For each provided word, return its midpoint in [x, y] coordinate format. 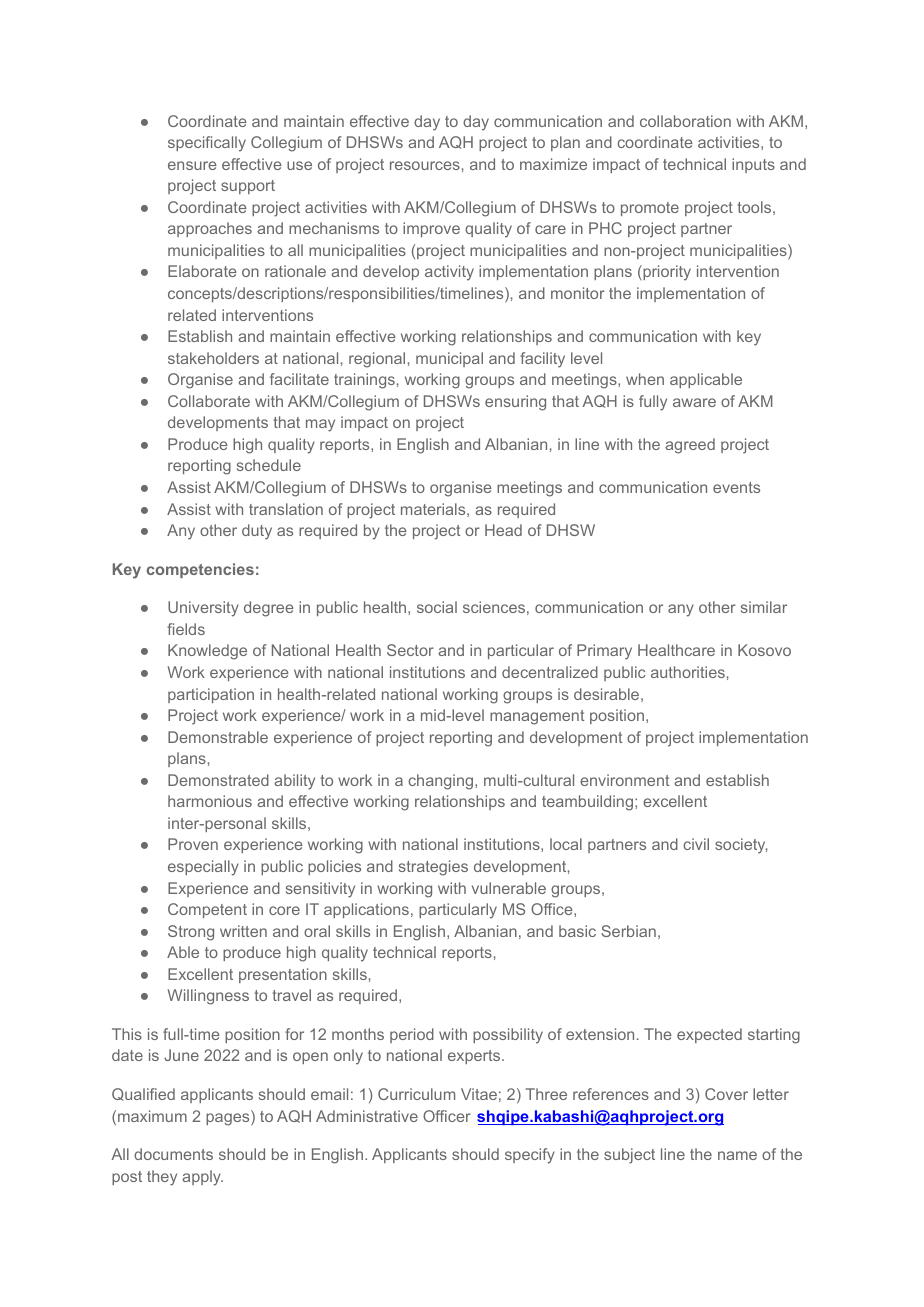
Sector [410, 650]
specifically [207, 144]
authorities [688, 672]
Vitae [479, 1094]
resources [425, 165]
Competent [207, 910]
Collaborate [209, 401]
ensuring [515, 403]
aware [694, 402]
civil [696, 844]
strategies [433, 868]
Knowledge [207, 652]
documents [173, 1154]
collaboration [685, 121]
